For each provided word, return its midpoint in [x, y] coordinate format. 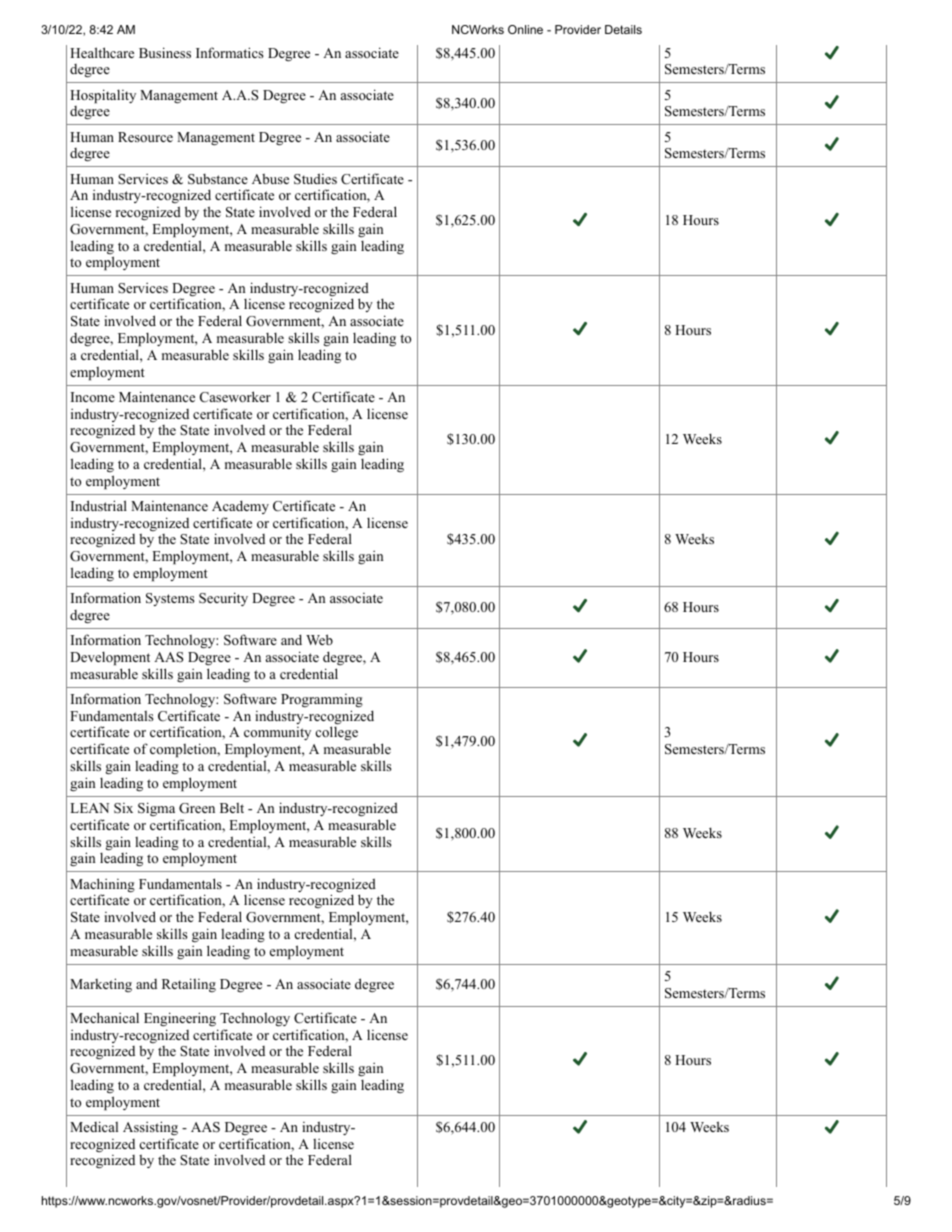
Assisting [150, 1128]
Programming [322, 700]
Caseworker [235, 397]
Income [93, 397]
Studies [315, 179]
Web [319, 639]
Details [623, 29]
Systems [170, 599]
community [277, 735]
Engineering [180, 1019]
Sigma [156, 809]
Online [525, 29]
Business [165, 52]
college [337, 733]
